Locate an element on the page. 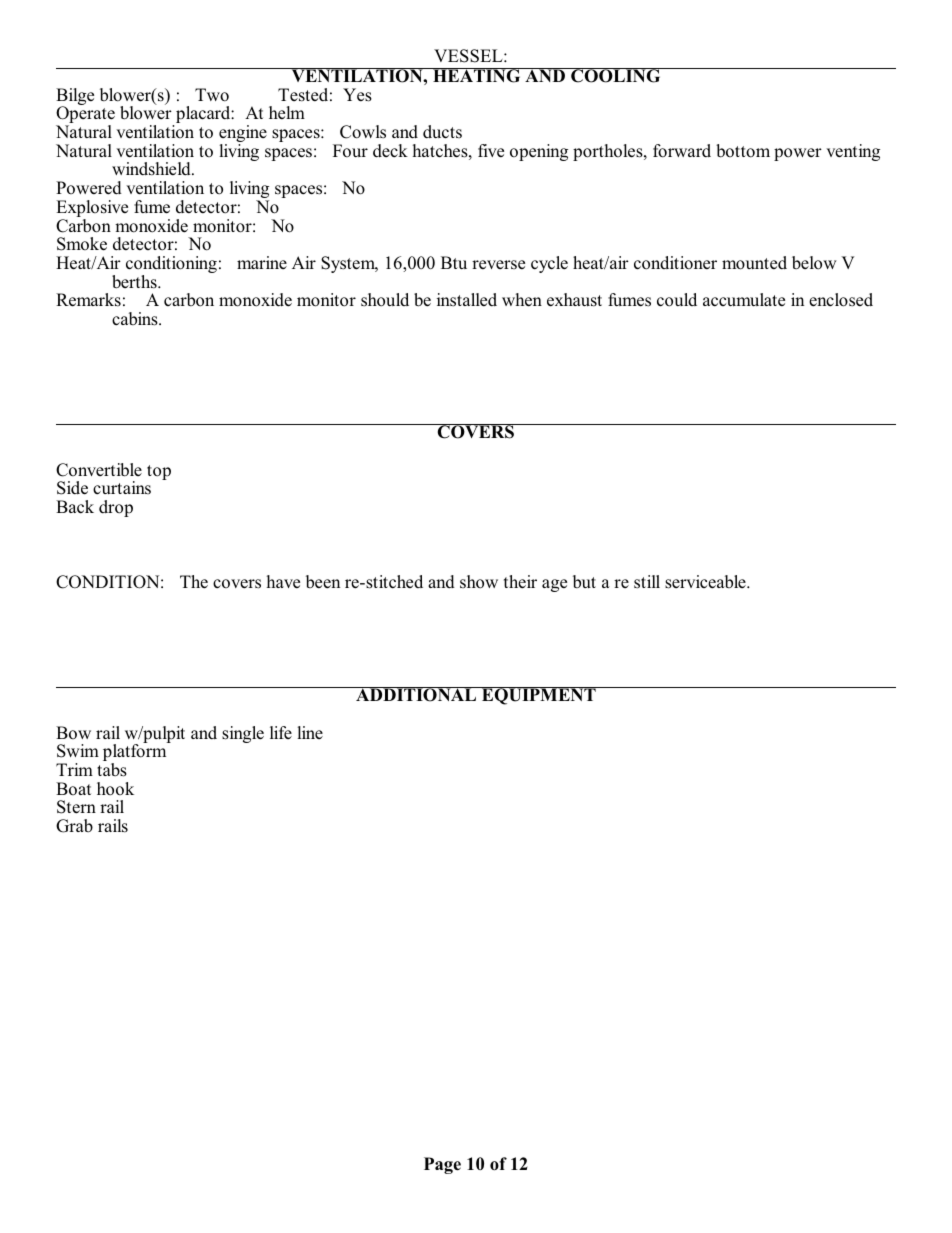 The height and width of the document is (1233, 952). Page is located at coordinates (442, 1165).
